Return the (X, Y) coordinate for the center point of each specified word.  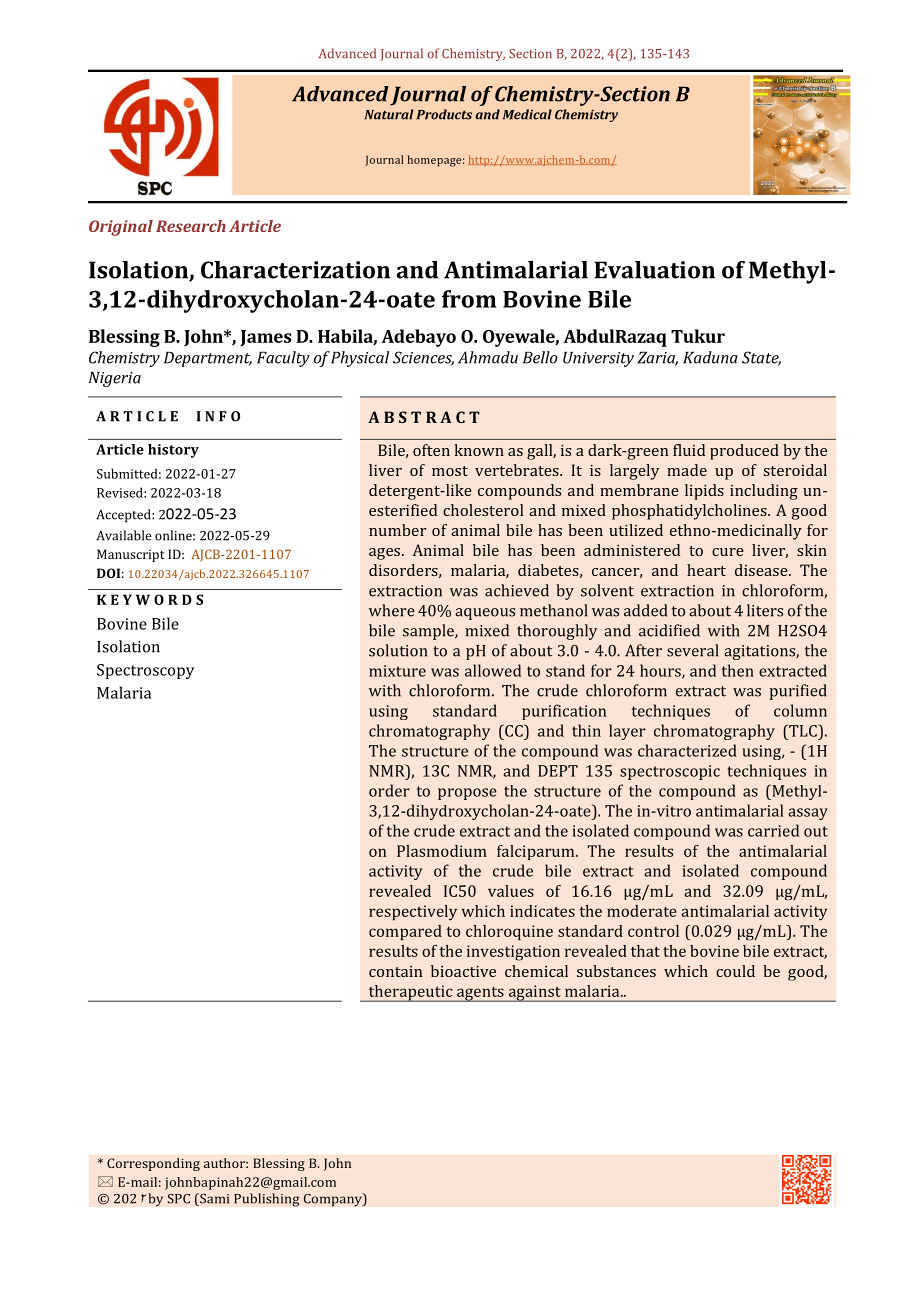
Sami (213, 1199)
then (738, 670)
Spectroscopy (145, 671)
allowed (493, 670)
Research (191, 226)
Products (444, 114)
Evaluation (654, 270)
